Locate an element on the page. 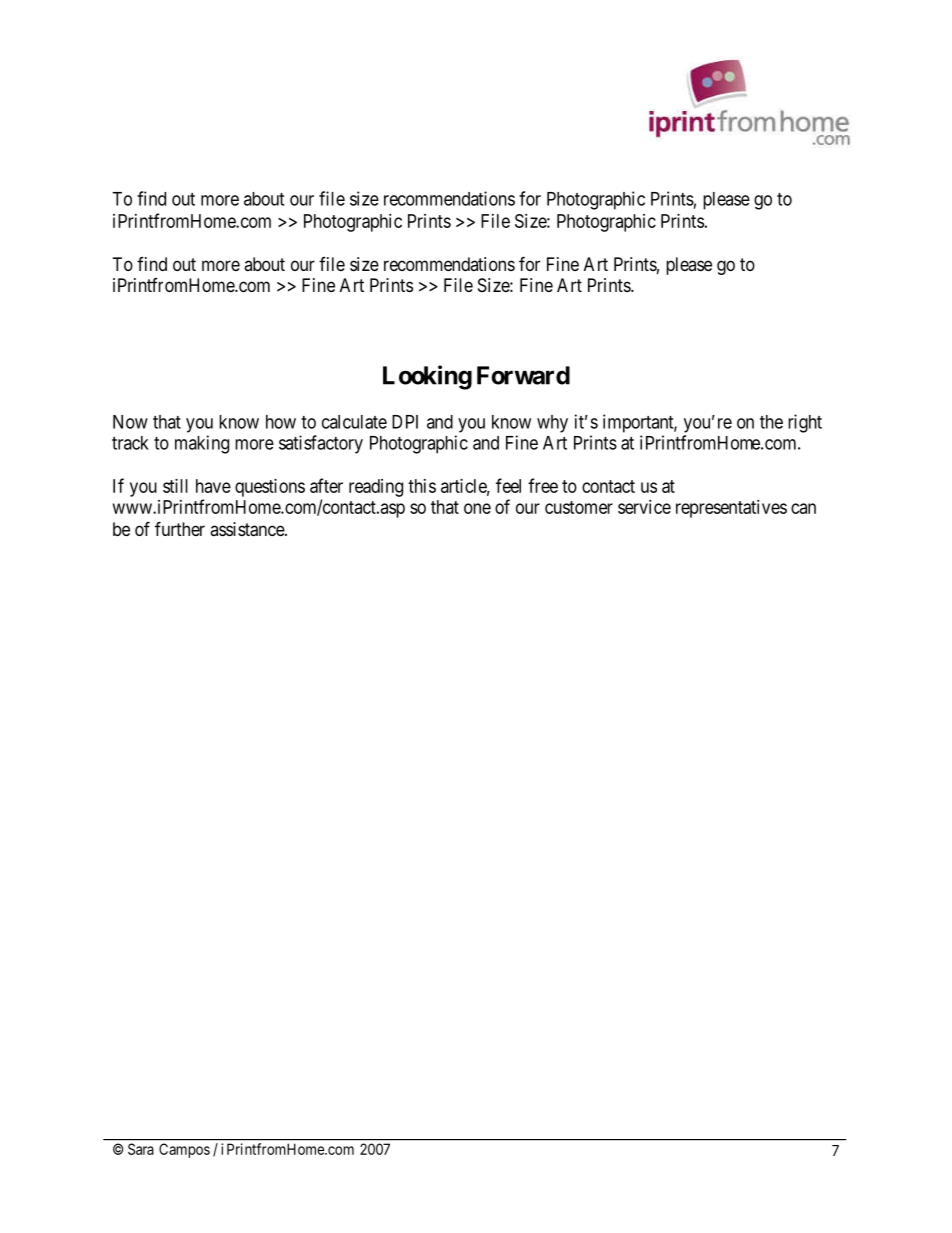 Image resolution: width=952 pixels, height=1233 pixels. Campos is located at coordinates (184, 1150).
